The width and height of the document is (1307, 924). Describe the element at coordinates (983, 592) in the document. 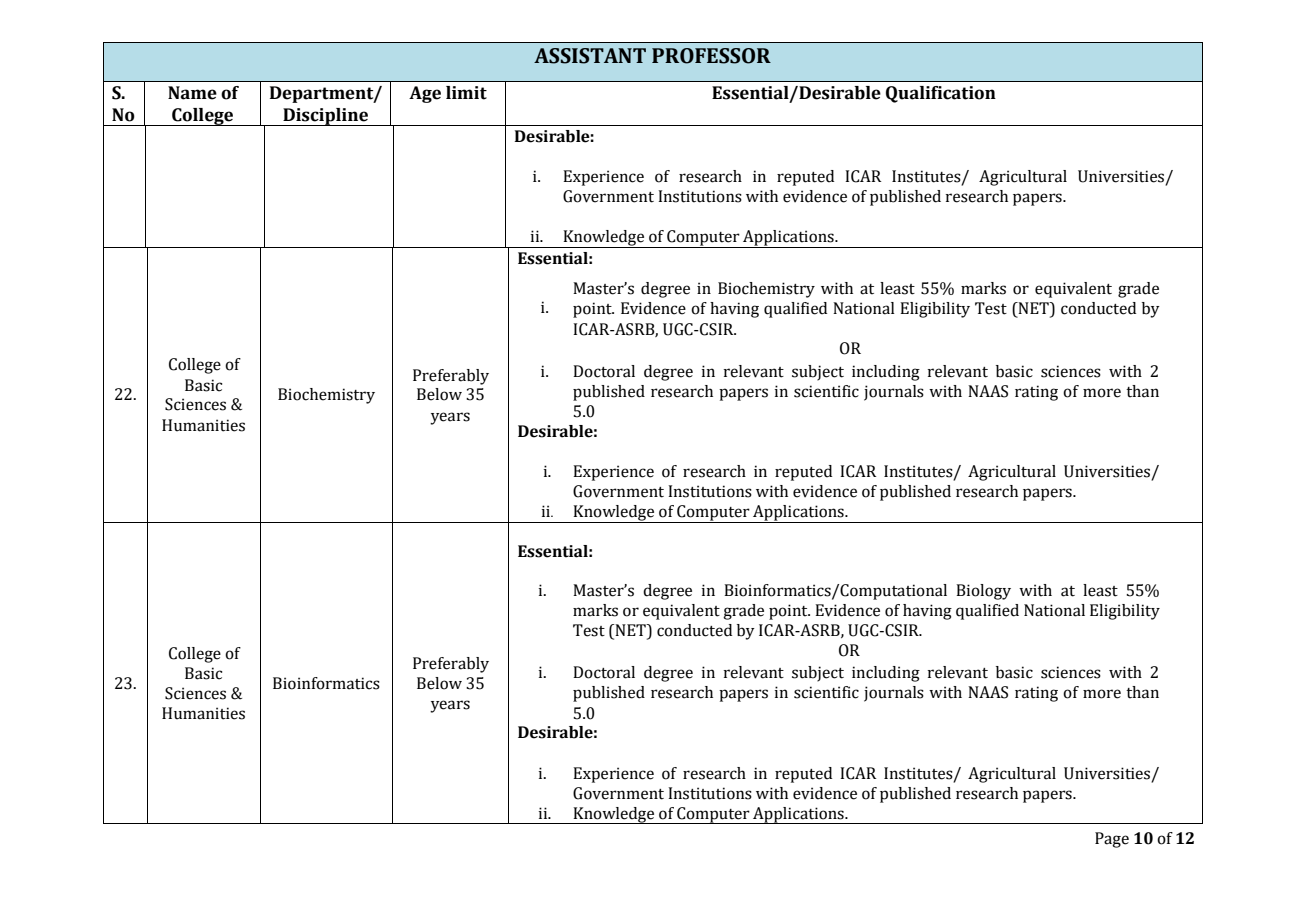

I see `Biology` at that location.
